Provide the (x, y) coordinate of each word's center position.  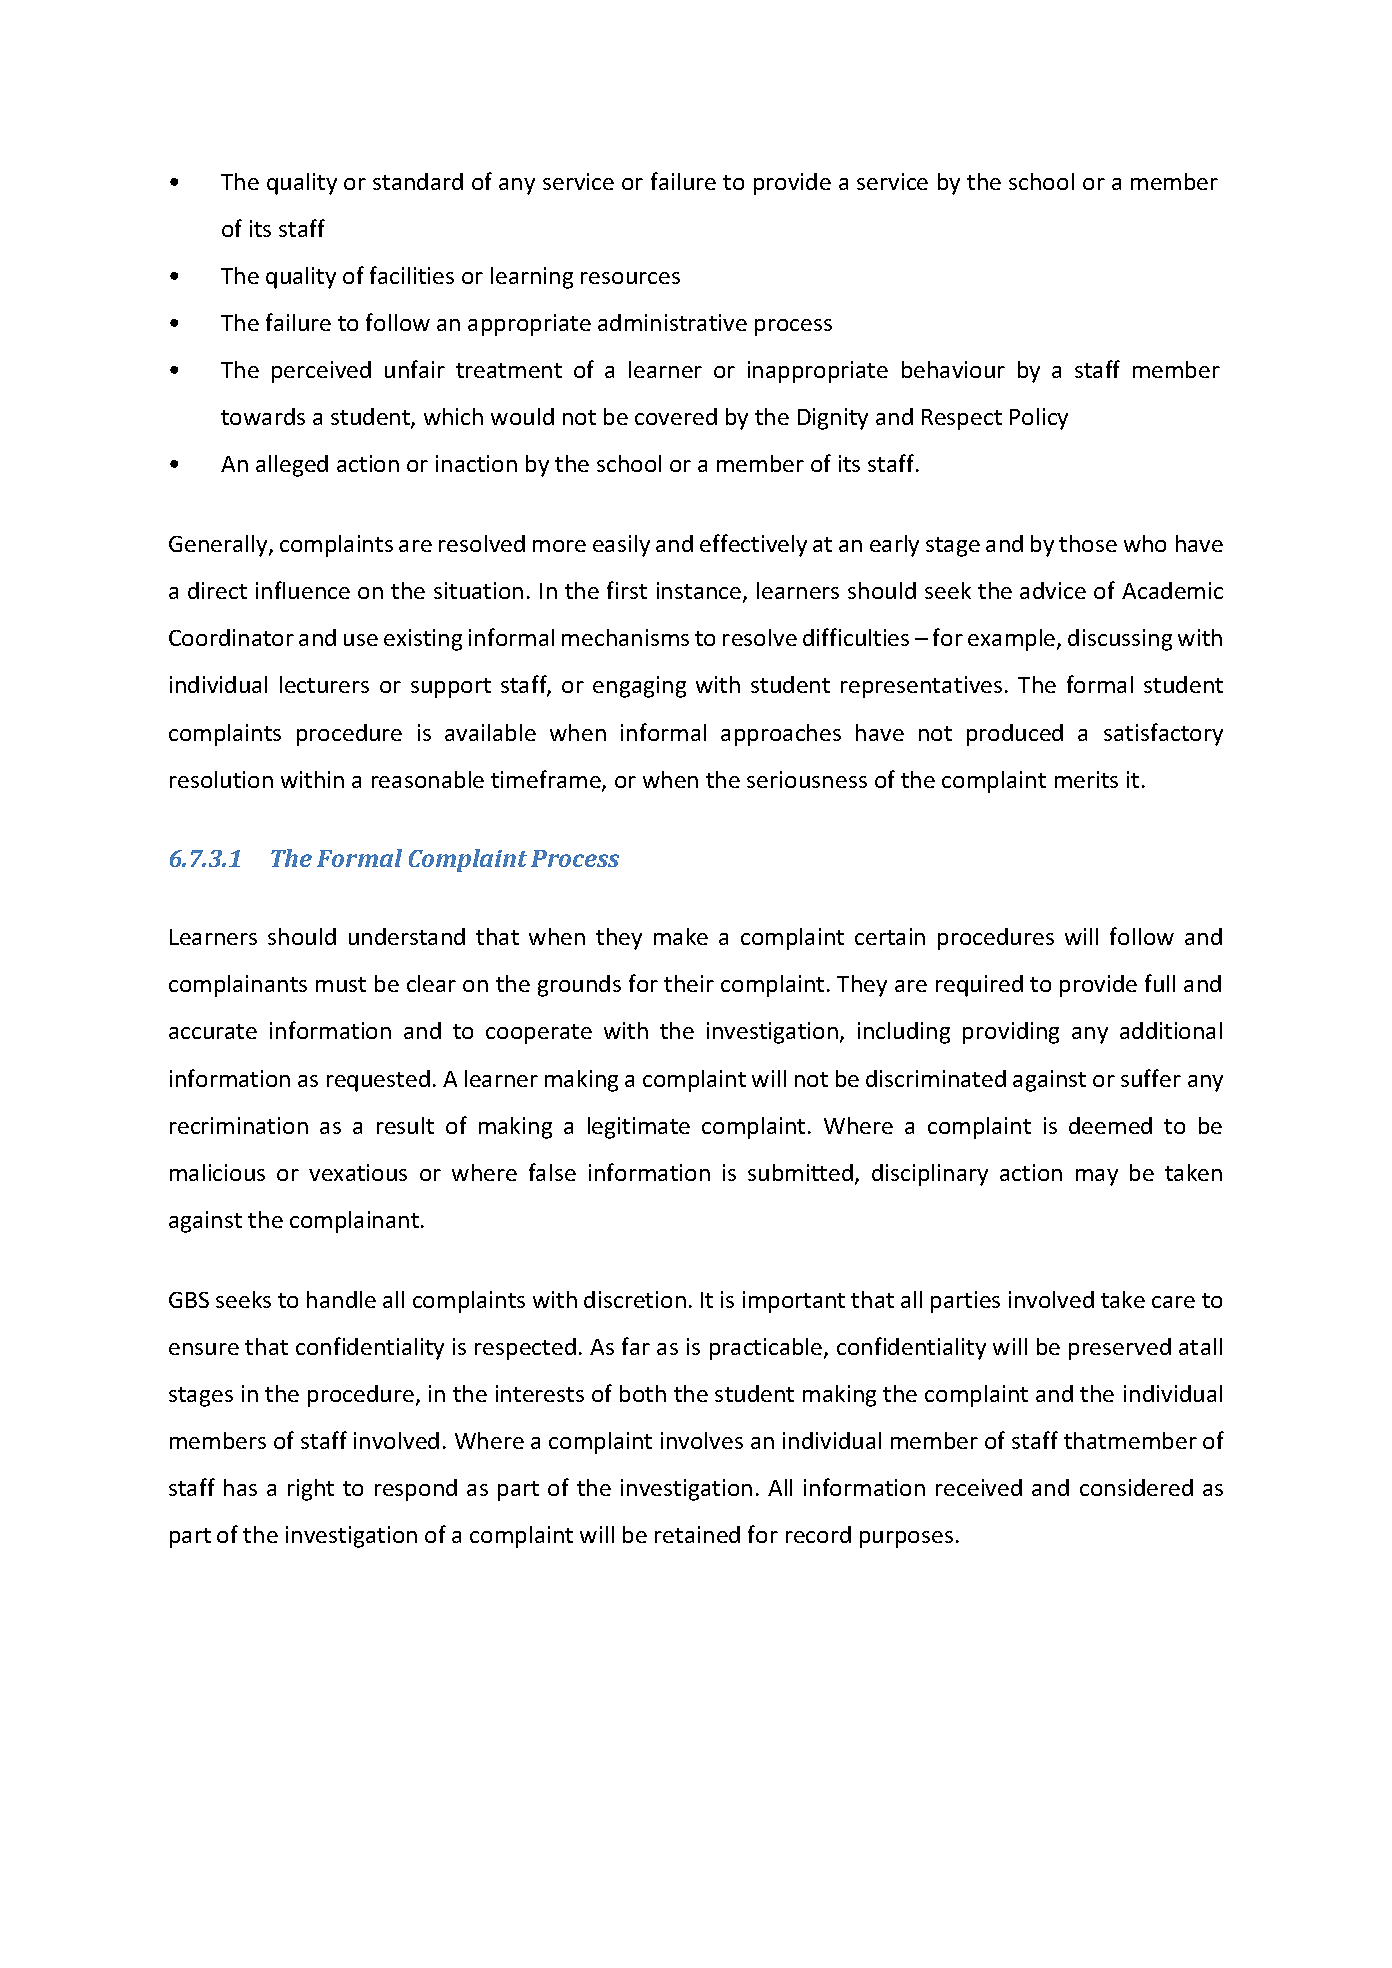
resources (630, 278)
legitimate (639, 1128)
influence (303, 590)
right (311, 1490)
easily (621, 546)
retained (697, 1534)
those (1088, 543)
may (1097, 1177)
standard (418, 181)
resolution (221, 779)
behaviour (953, 369)
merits (1086, 779)
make (681, 936)
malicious (217, 1172)
